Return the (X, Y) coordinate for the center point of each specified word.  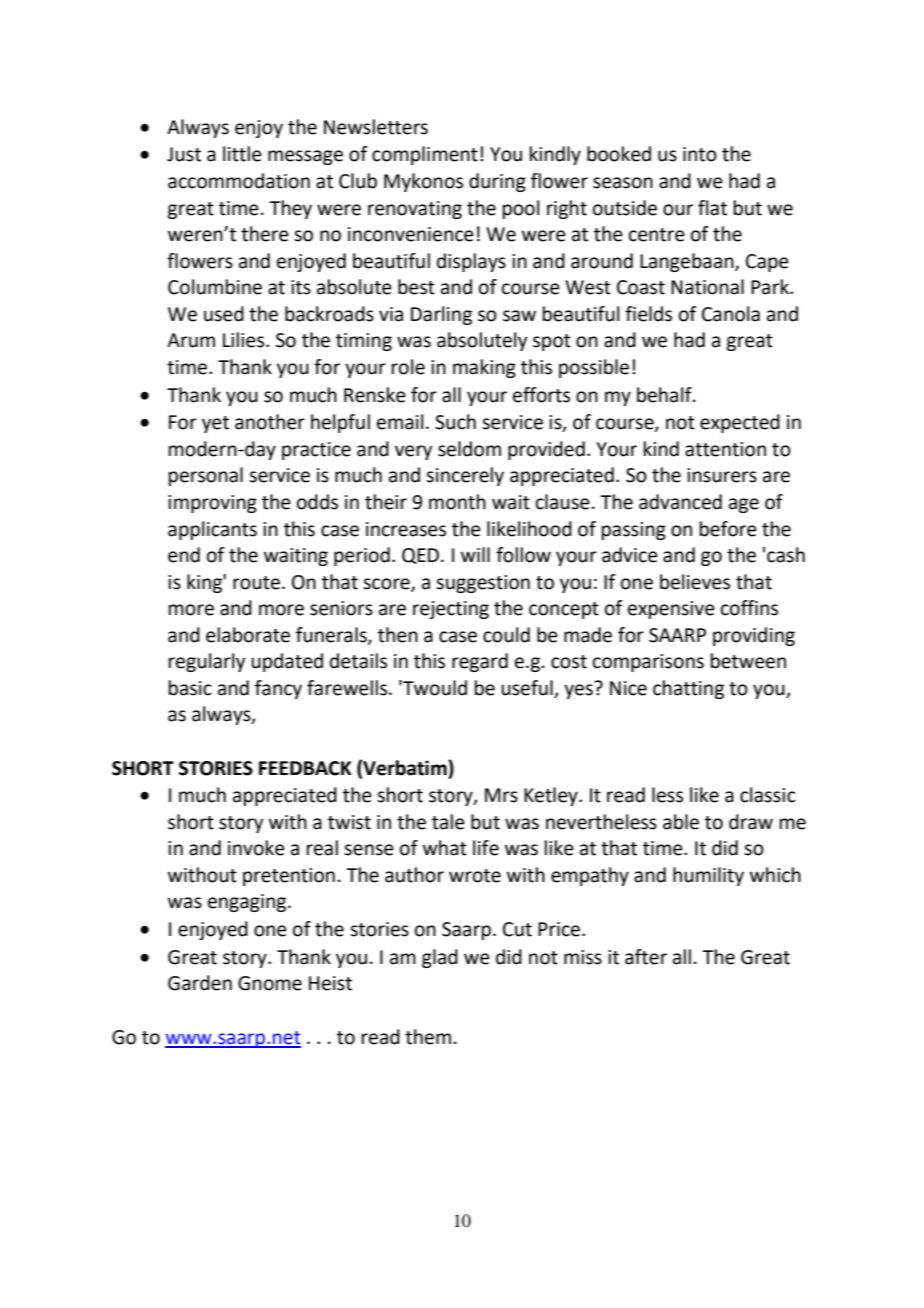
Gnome (270, 983)
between (748, 661)
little (242, 154)
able (681, 822)
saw (519, 316)
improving (212, 504)
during (497, 182)
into (700, 154)
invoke (256, 848)
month (457, 502)
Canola (731, 314)
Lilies (245, 340)
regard (480, 662)
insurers (722, 475)
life (486, 848)
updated (287, 662)
